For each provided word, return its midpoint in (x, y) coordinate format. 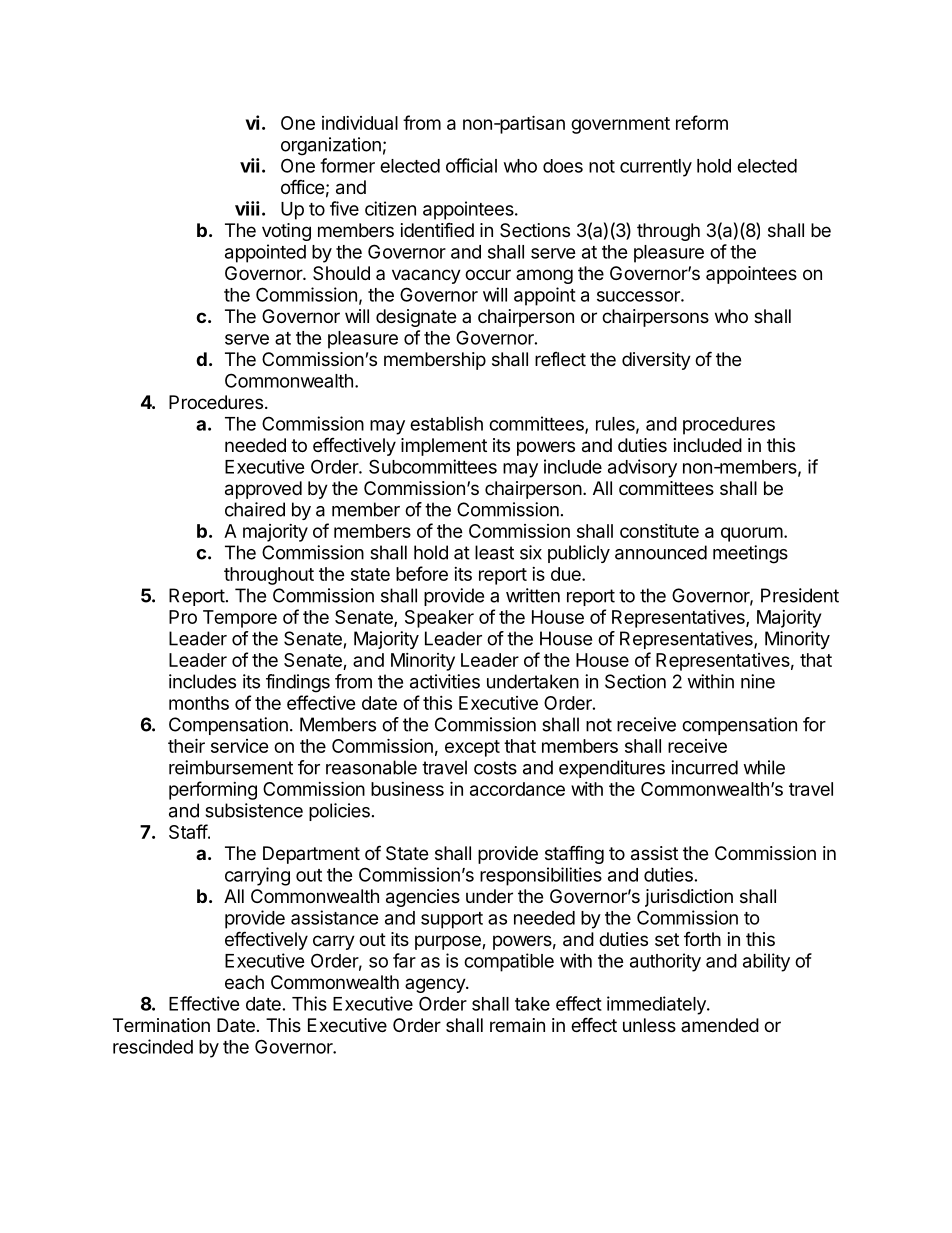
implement (444, 447)
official (471, 165)
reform (702, 122)
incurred (704, 767)
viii (247, 208)
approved (263, 490)
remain (517, 1025)
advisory (642, 468)
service (240, 746)
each (244, 982)
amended (720, 1025)
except (472, 748)
